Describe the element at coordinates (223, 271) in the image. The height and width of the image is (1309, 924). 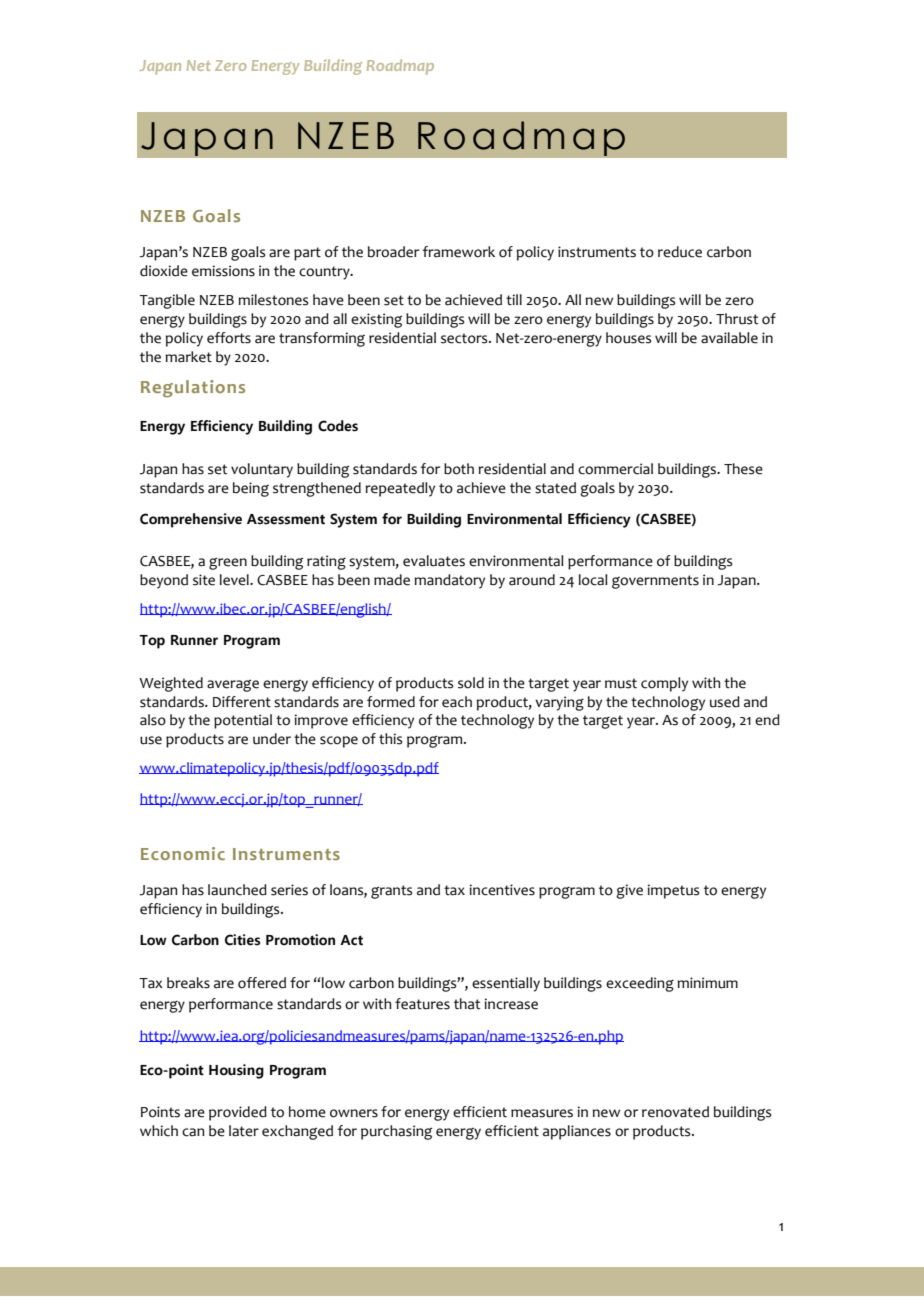
I see `emissions` at that location.
